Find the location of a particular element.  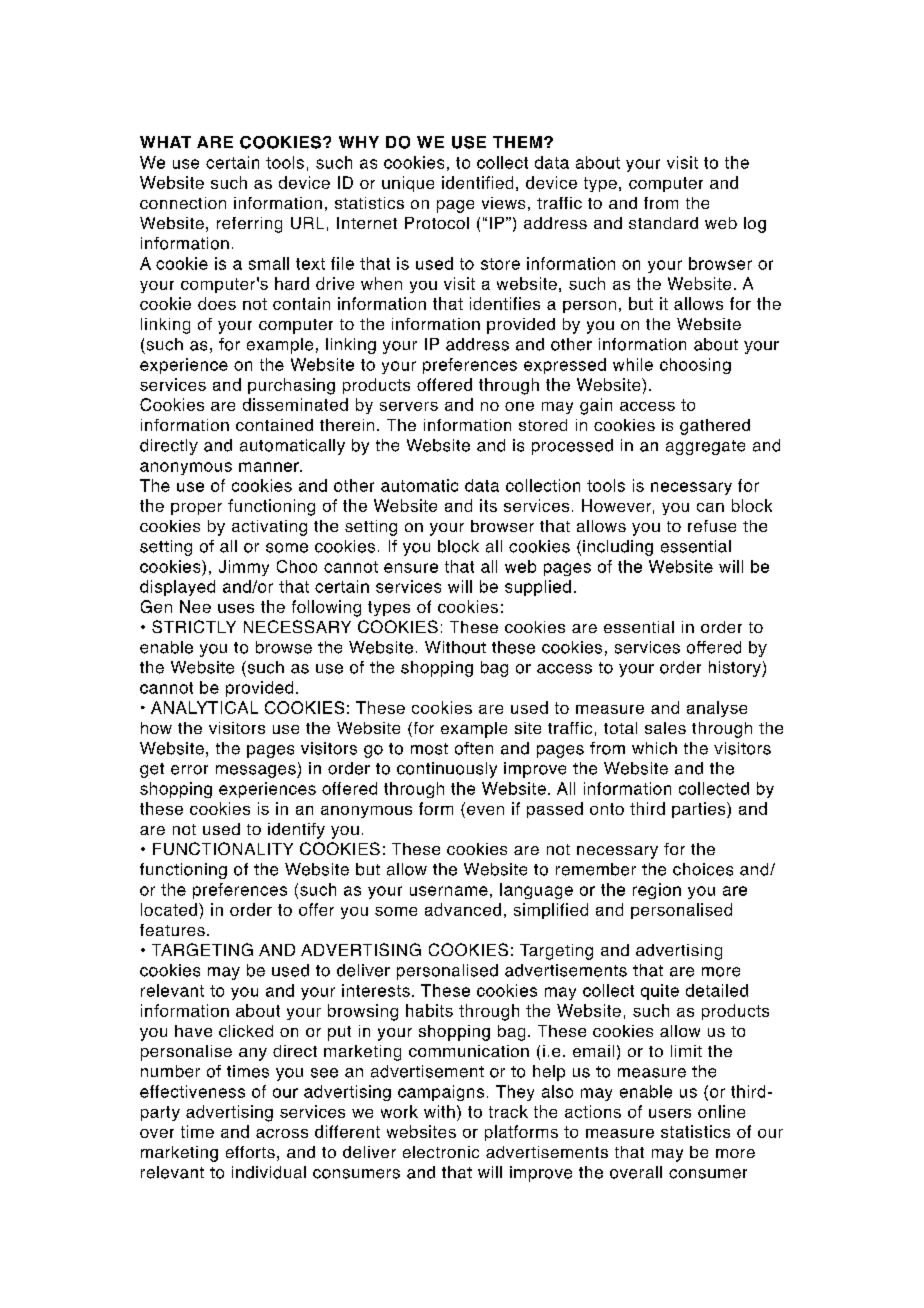

standard is located at coordinates (663, 223).
